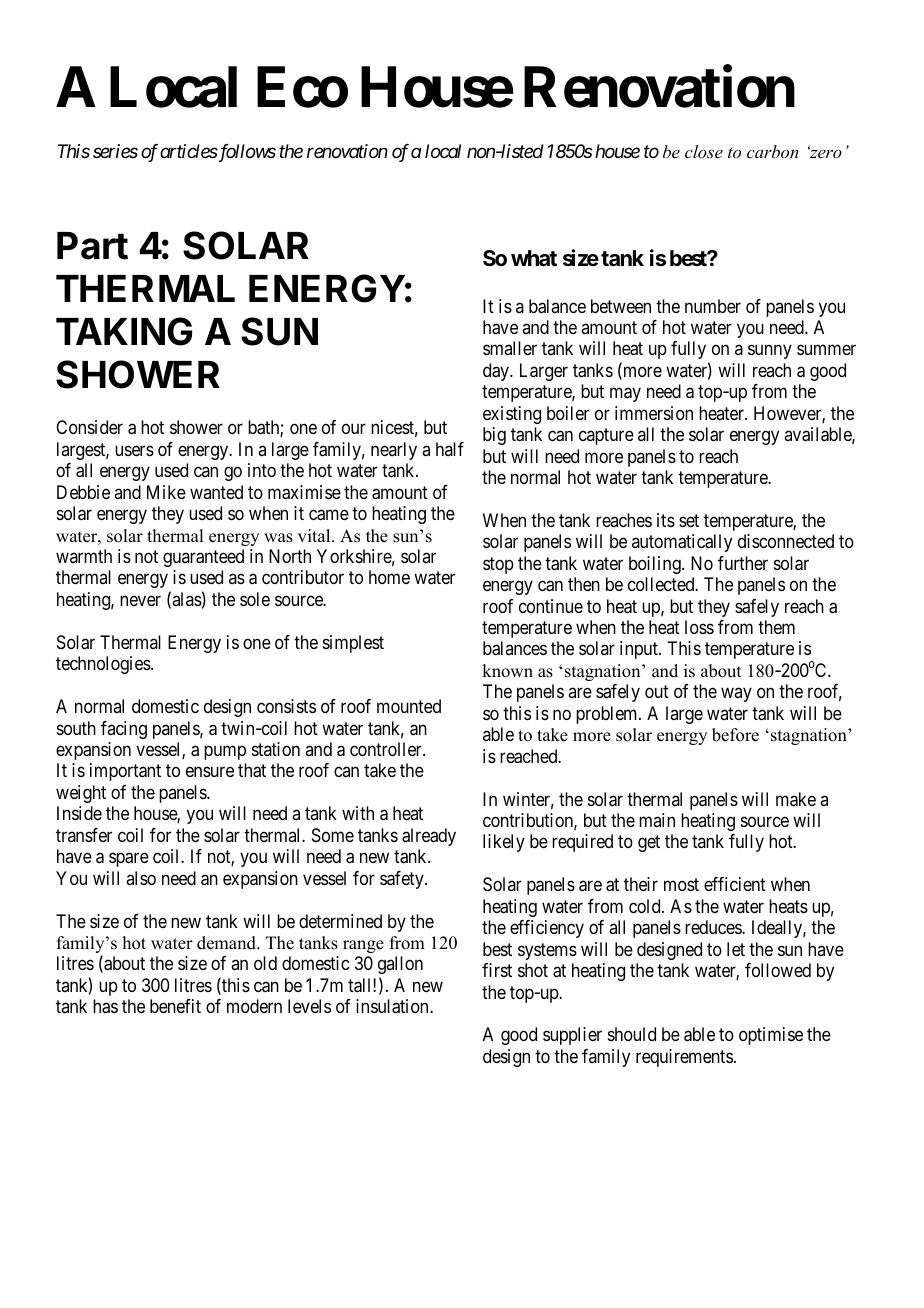 This screenshot has height=1308, width=924. I want to click on loss, so click(699, 627).
